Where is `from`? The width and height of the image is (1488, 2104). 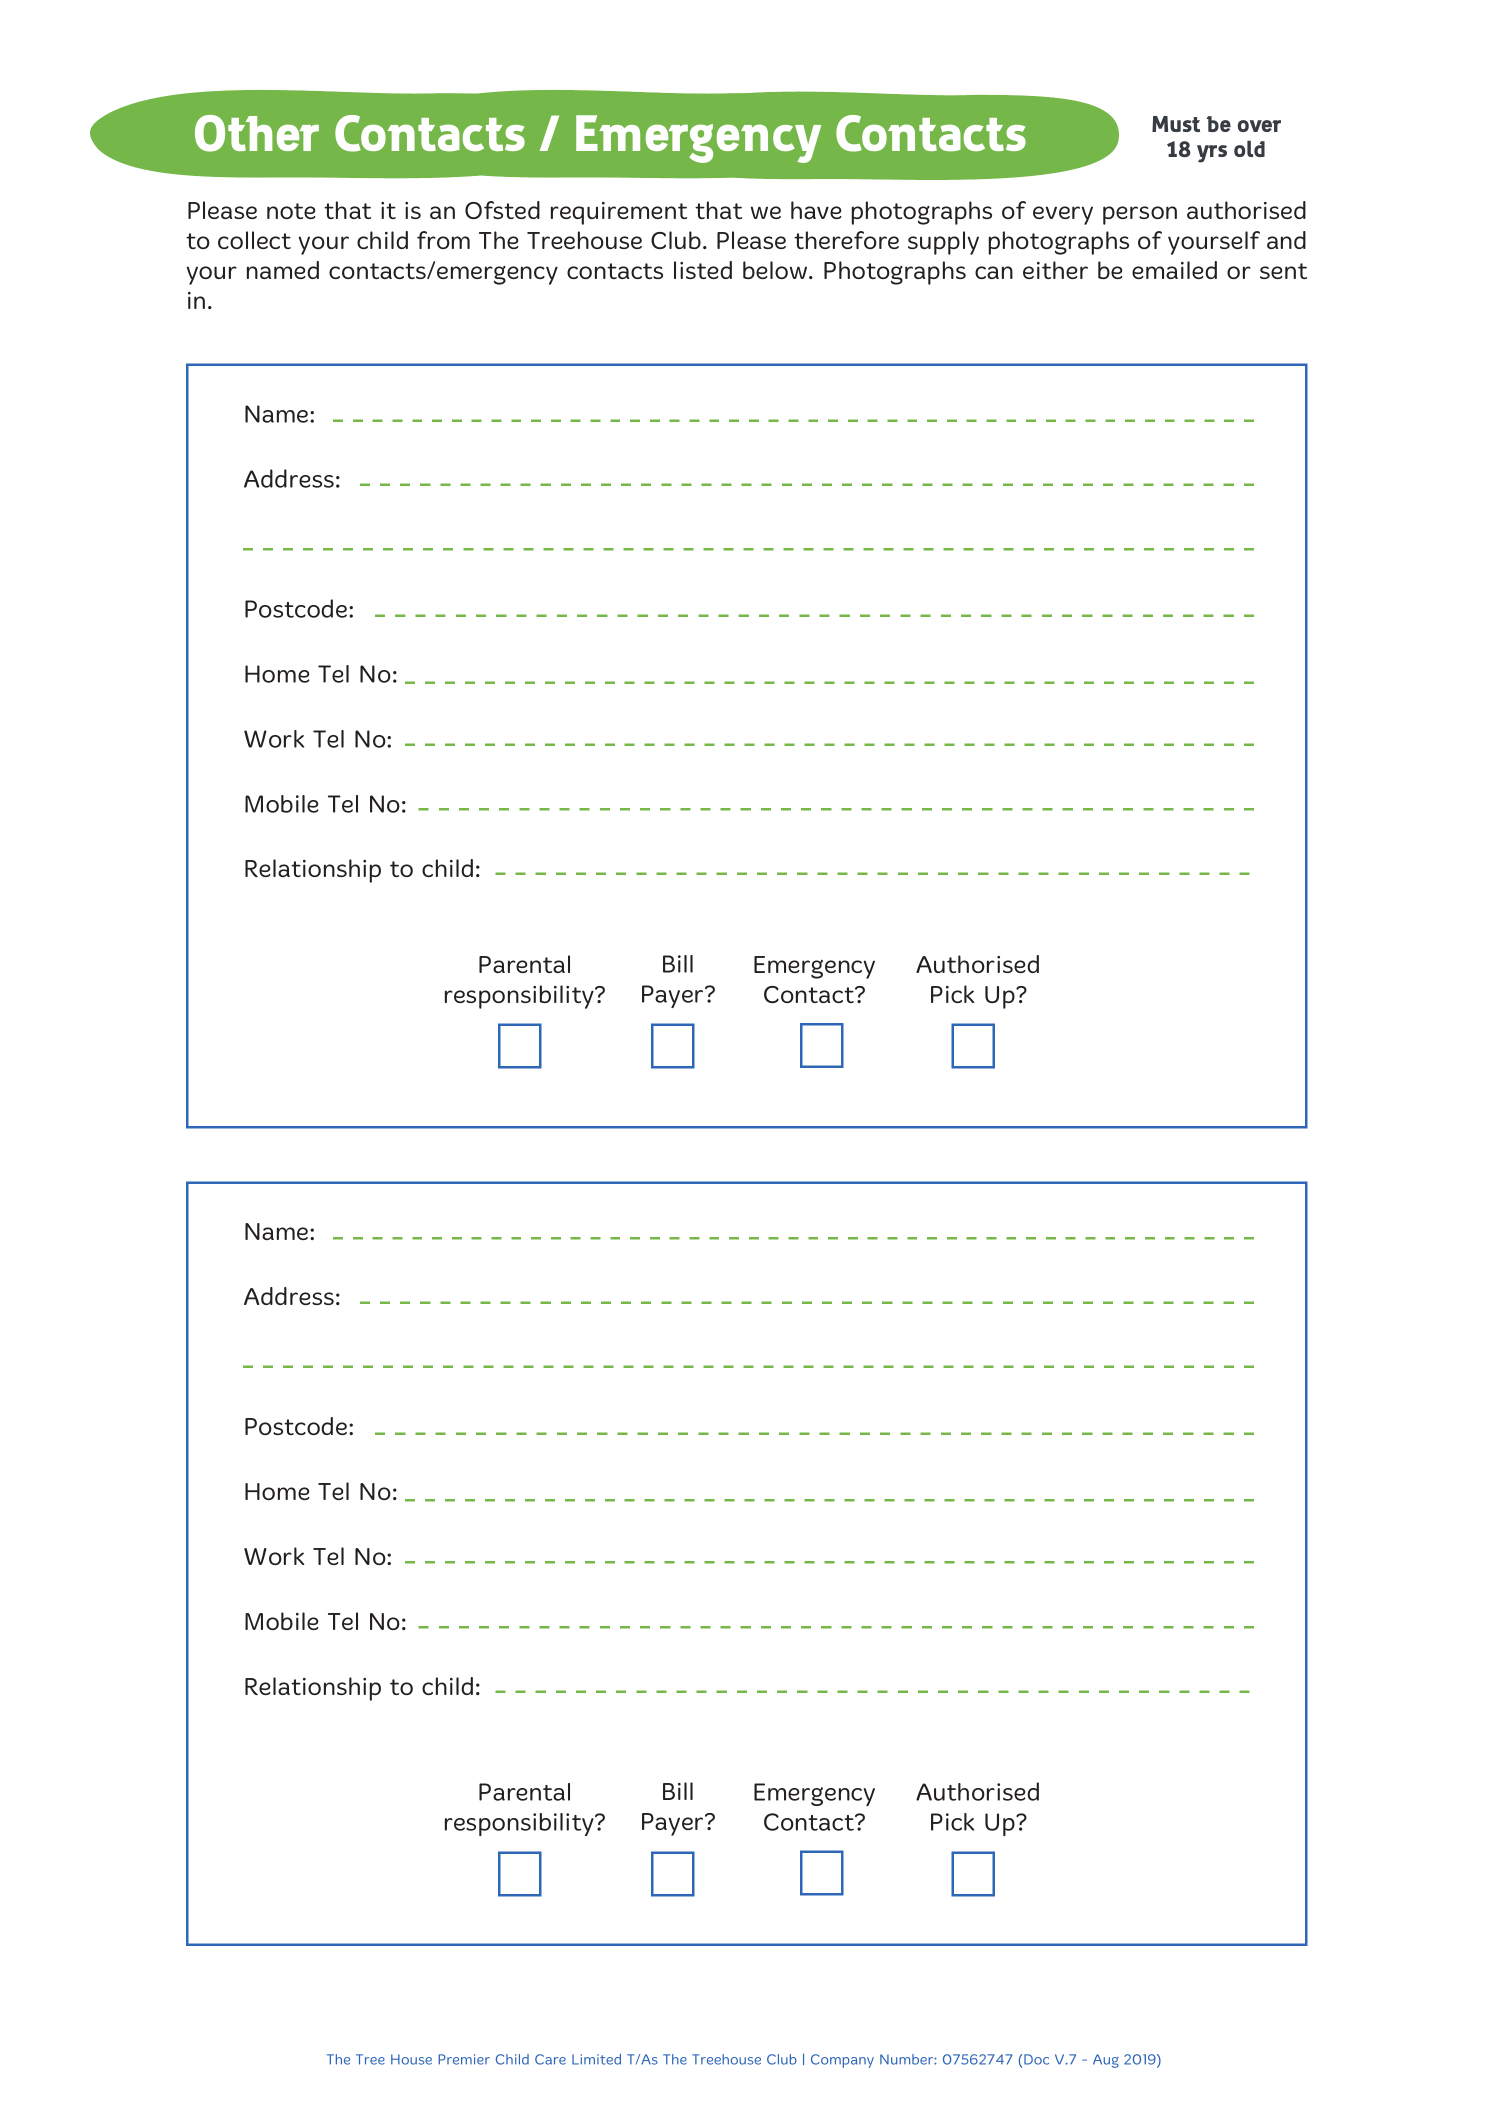
from is located at coordinates (443, 240).
